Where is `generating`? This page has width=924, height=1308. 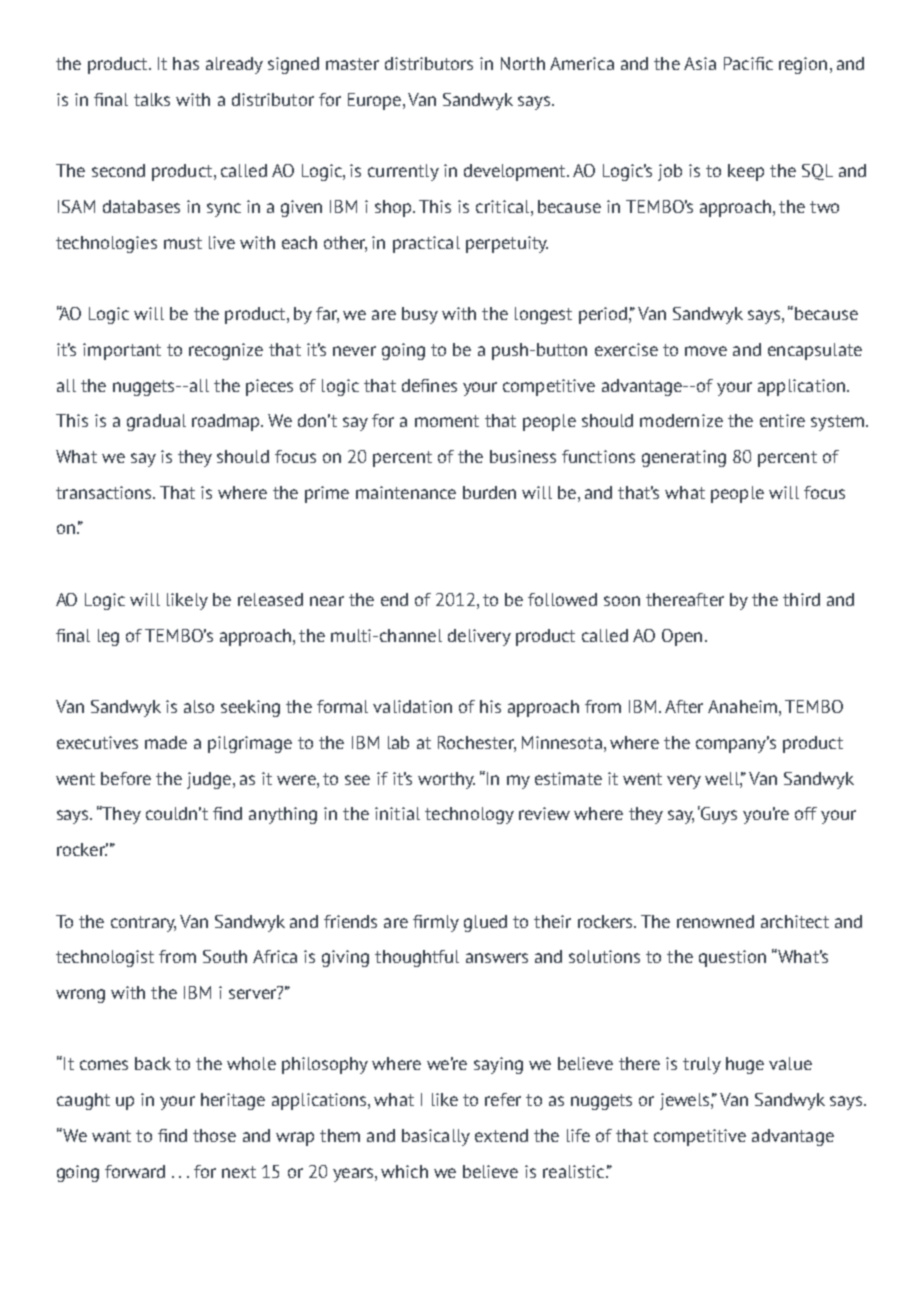 generating is located at coordinates (684, 458).
